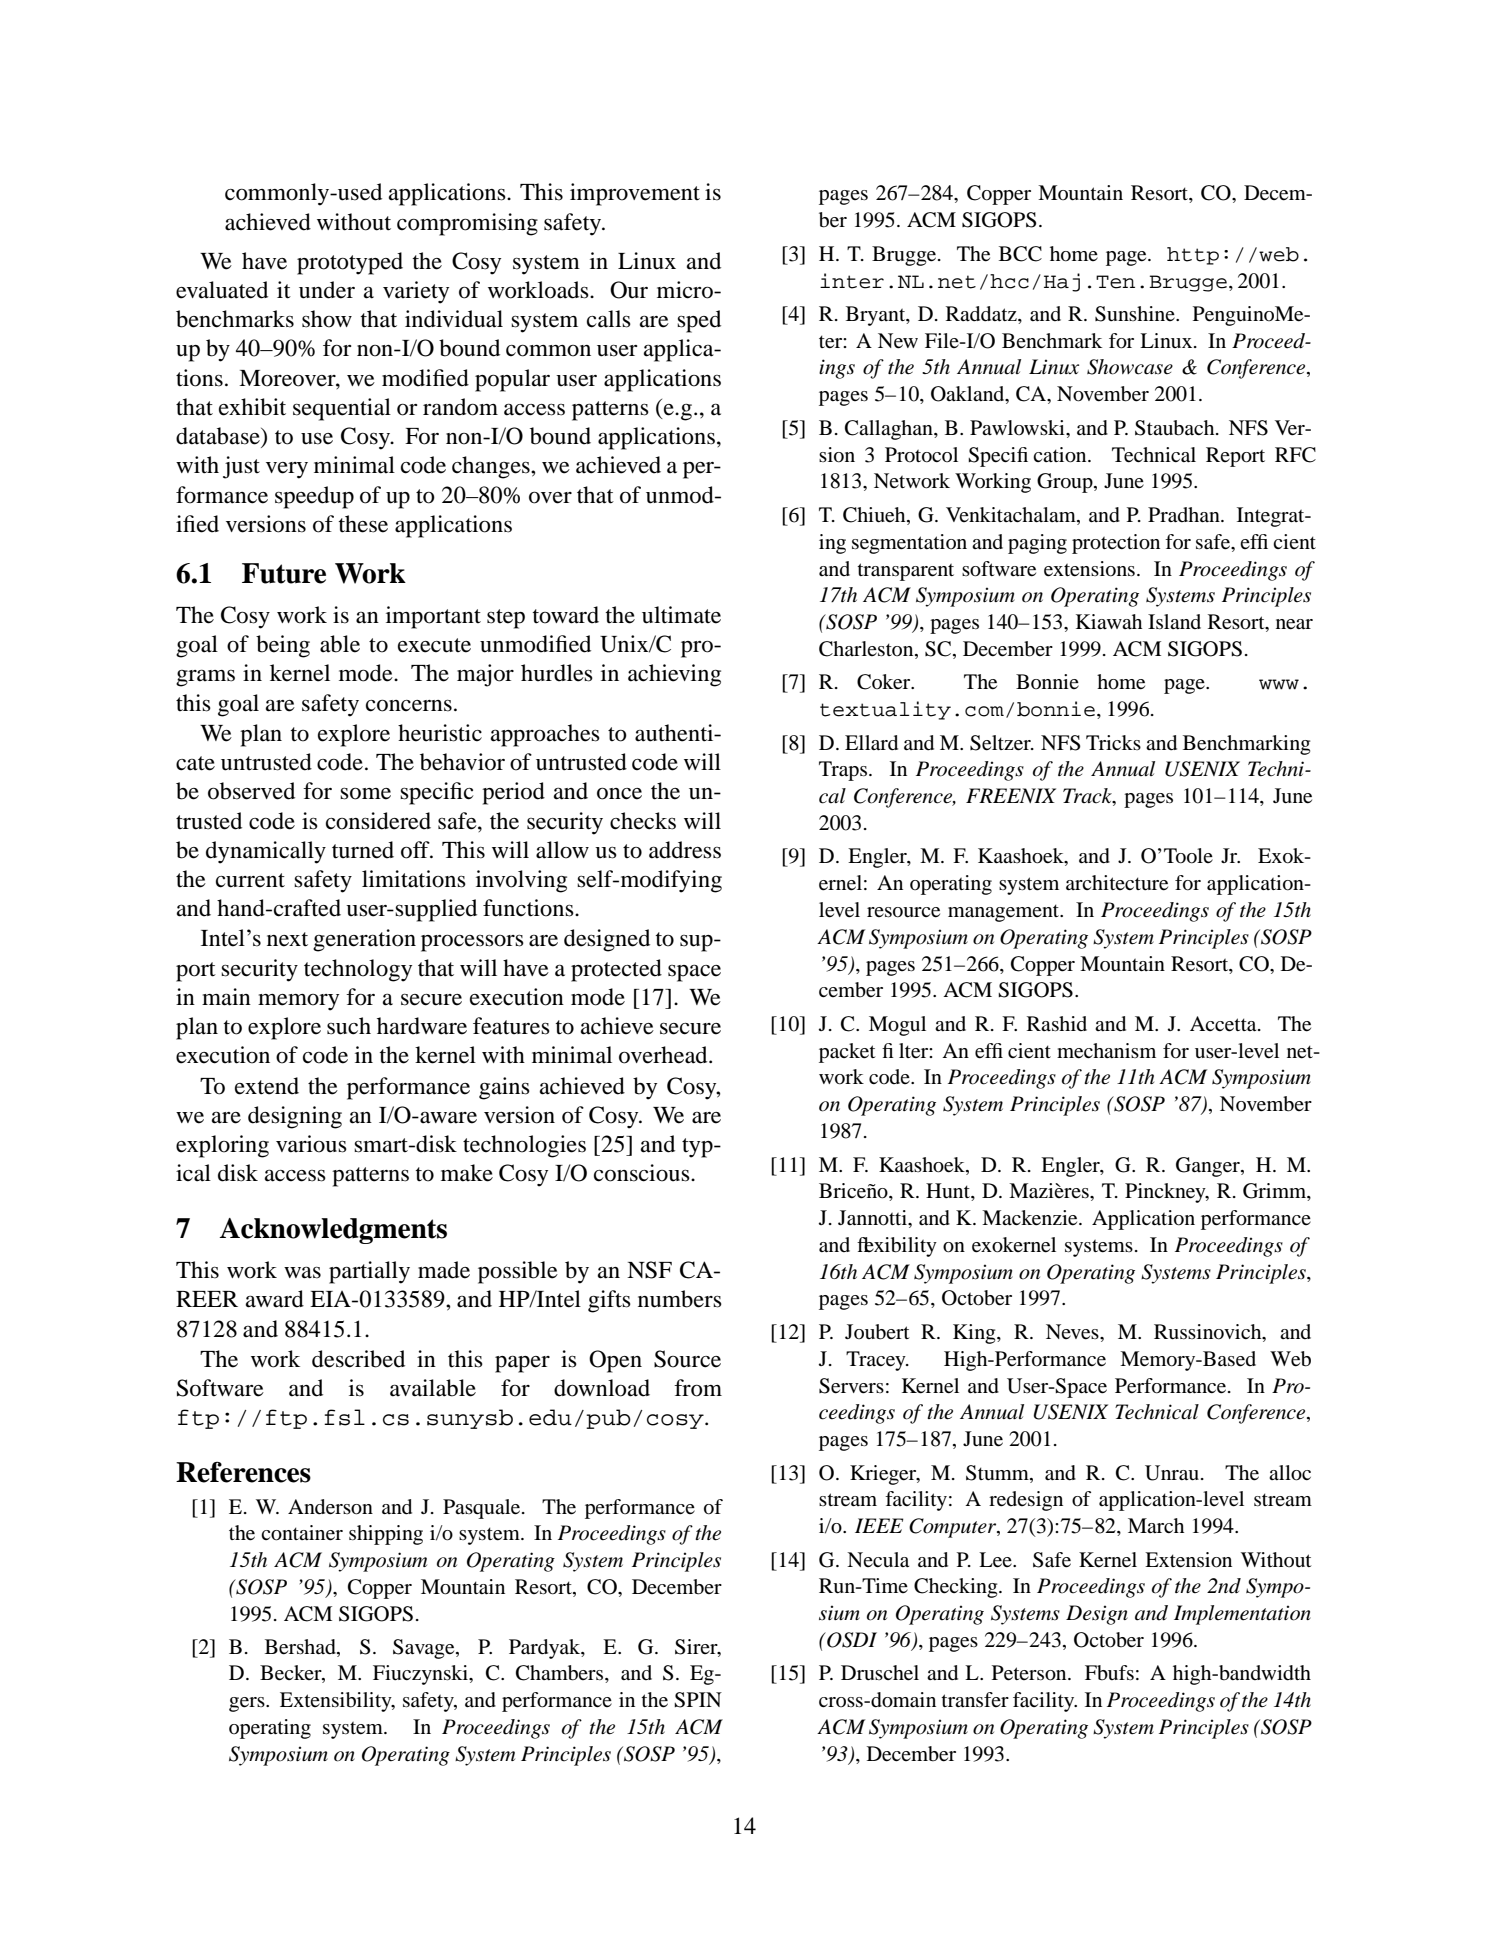 The image size is (1497, 1937). Describe the element at coordinates (1242, 1615) in the screenshot. I see `Implementation` at that location.
